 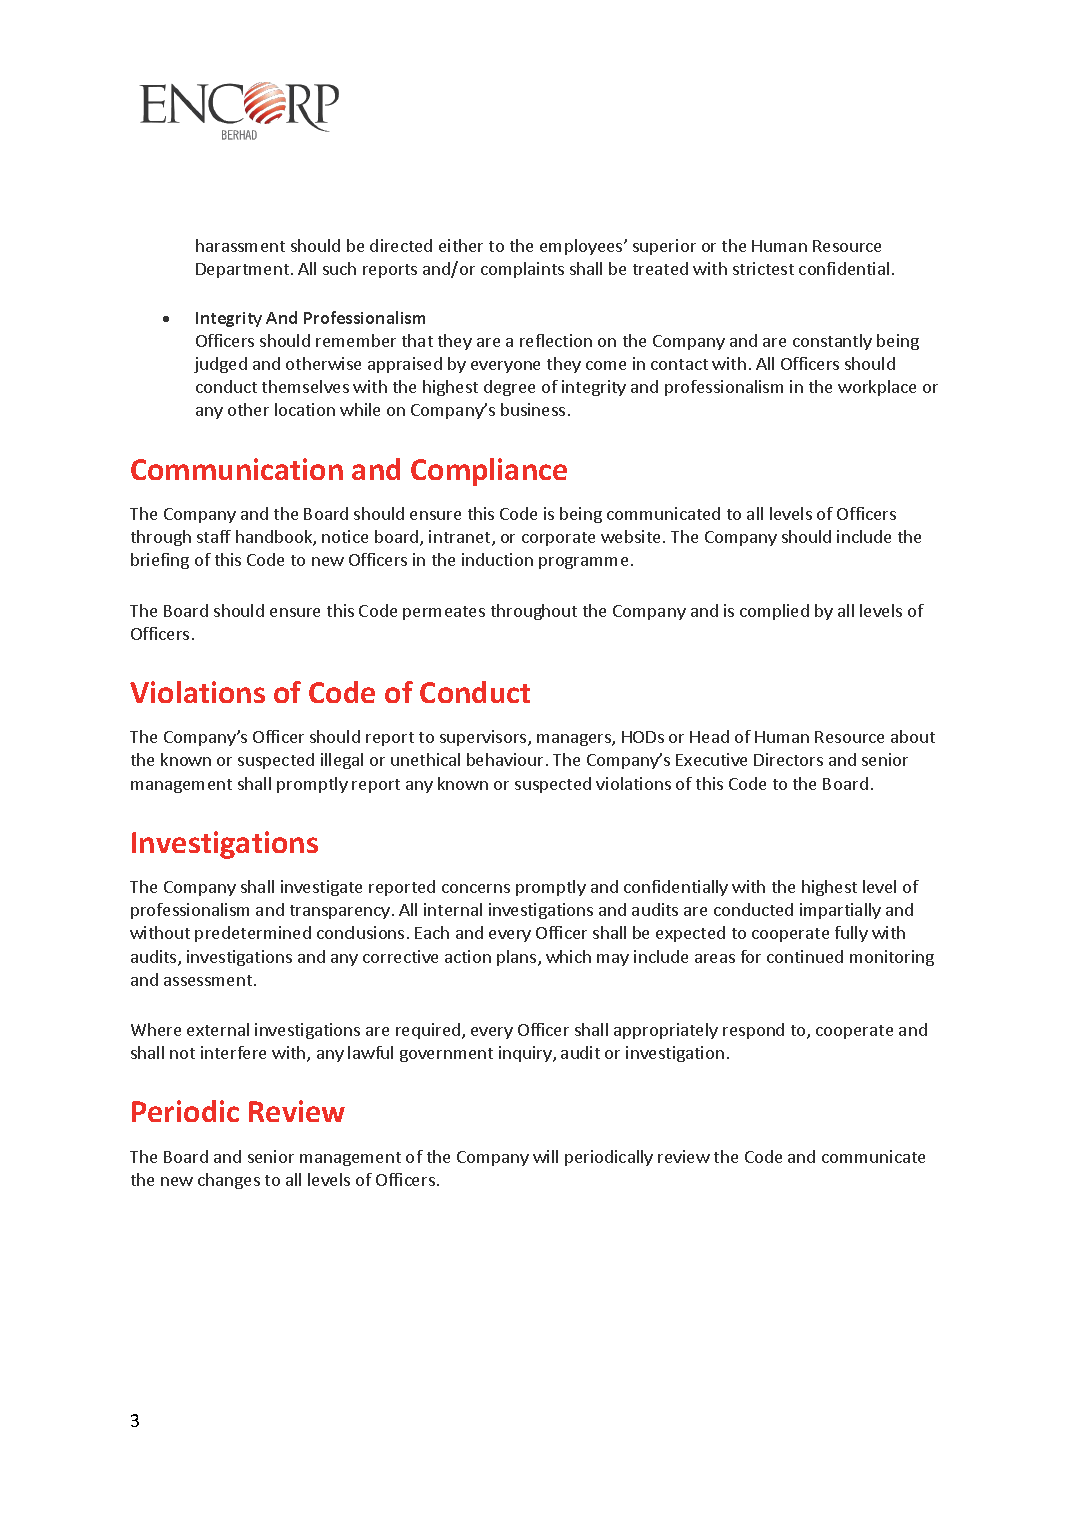 I want to click on induction, so click(x=497, y=559).
